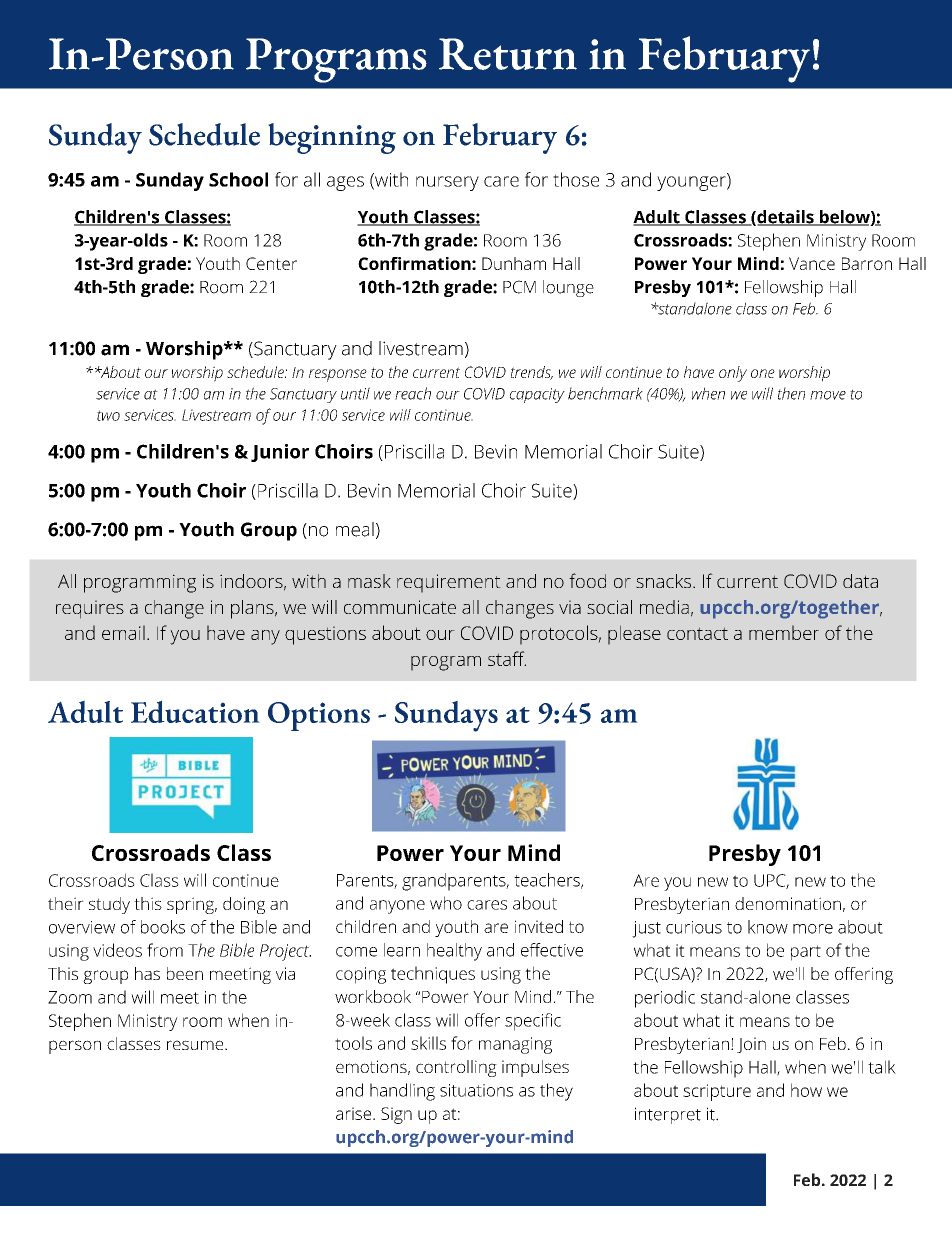 This page has width=952, height=1233. What do you see at coordinates (196, 1045) in the page?
I see `resume` at bounding box center [196, 1045].
